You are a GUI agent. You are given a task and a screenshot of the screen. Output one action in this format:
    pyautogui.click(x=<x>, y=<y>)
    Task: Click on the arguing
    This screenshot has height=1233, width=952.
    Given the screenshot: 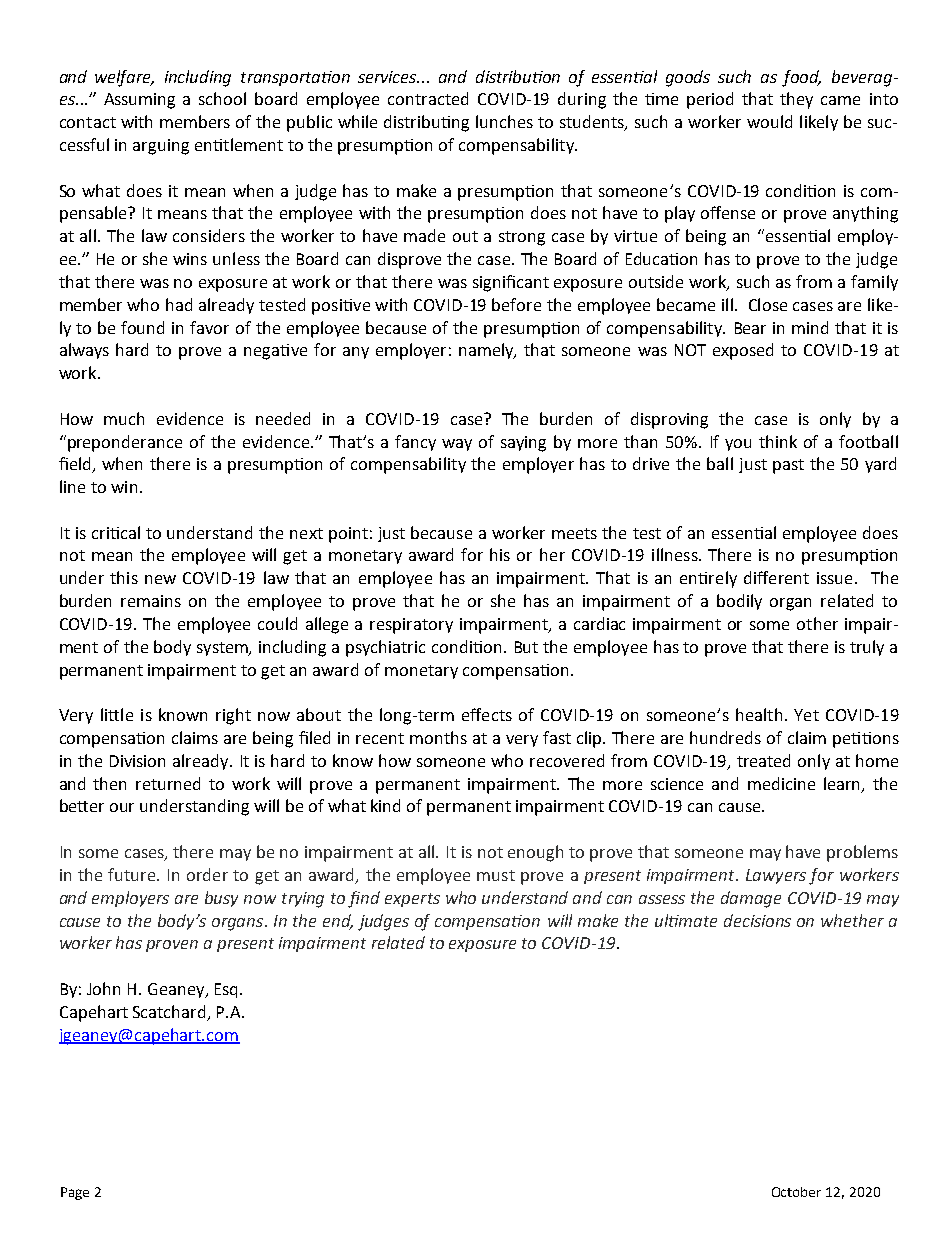 What is the action you would take?
    pyautogui.click(x=161, y=147)
